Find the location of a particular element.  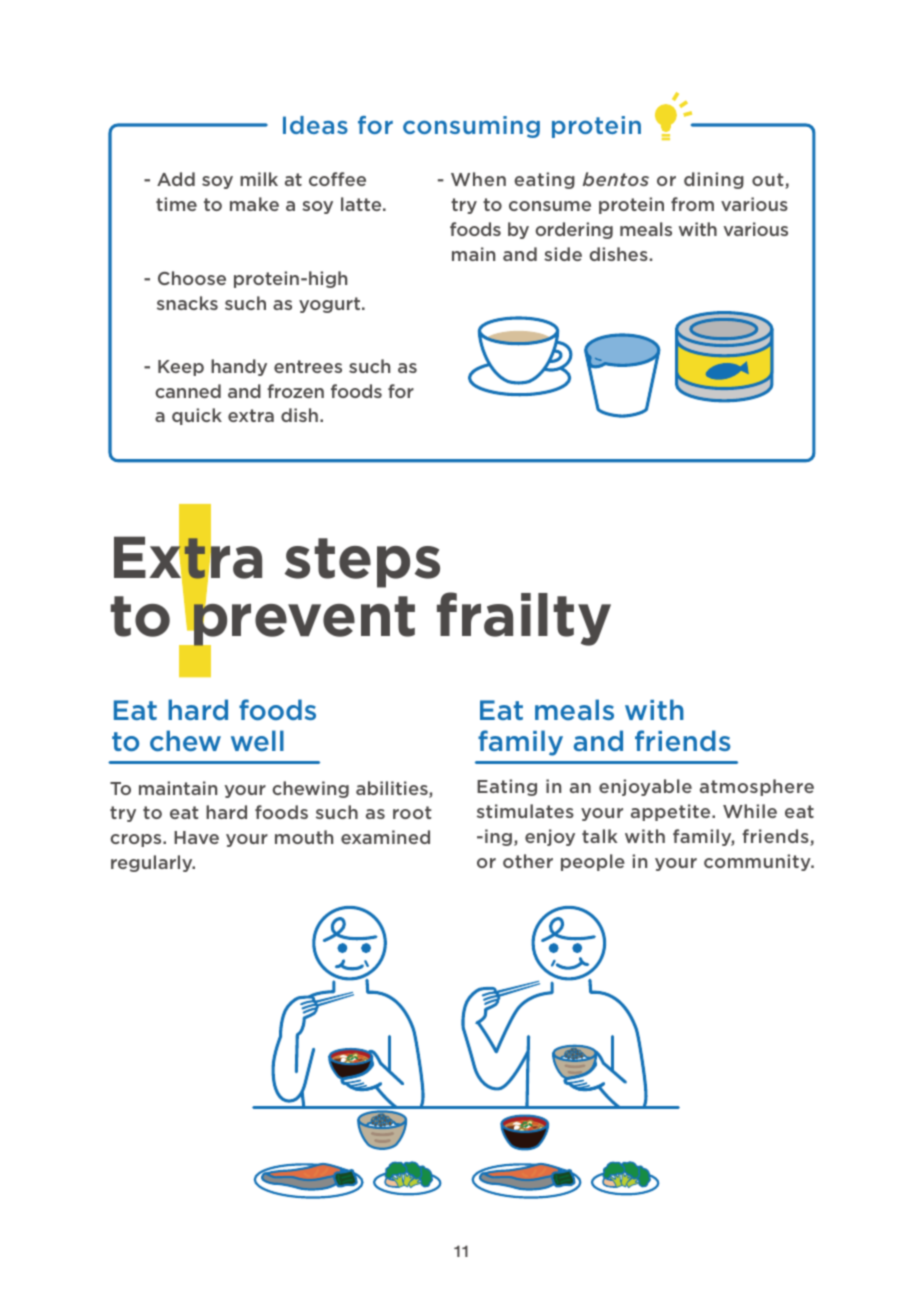

frailty is located at coordinates (524, 619).
